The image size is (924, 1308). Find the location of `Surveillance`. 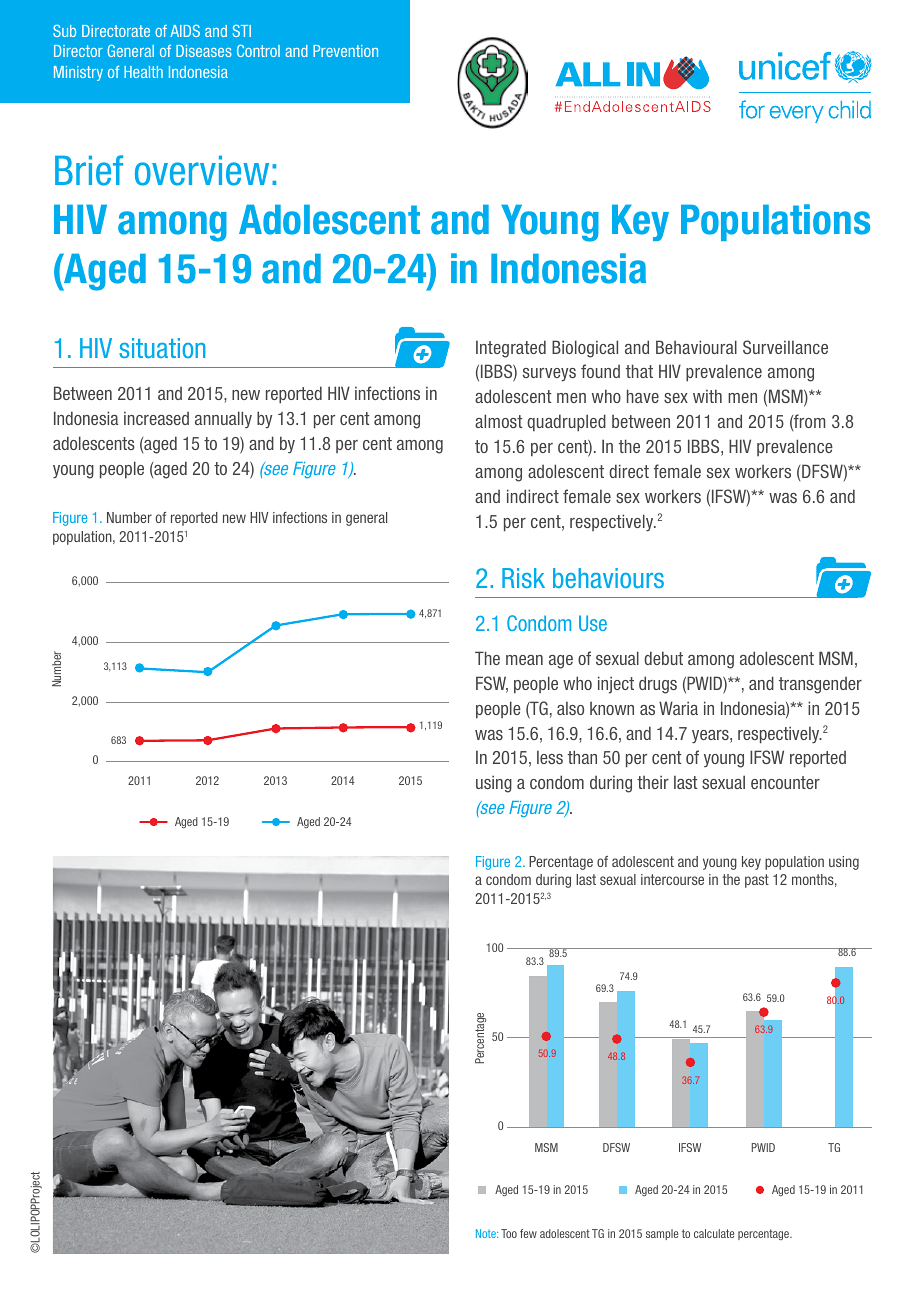

Surveillance is located at coordinates (785, 347).
